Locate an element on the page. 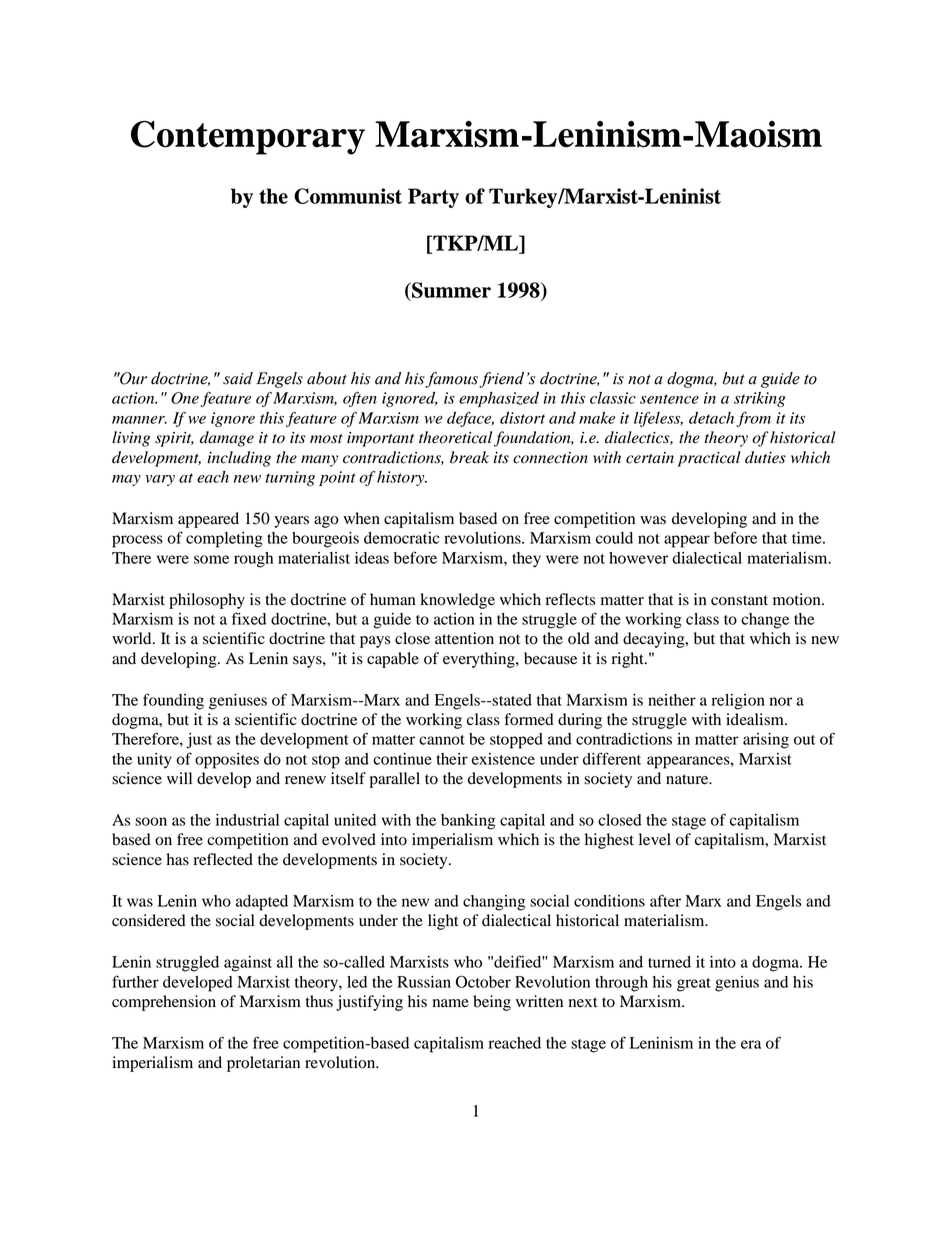 The height and width of the document is (1233, 952). Party is located at coordinates (433, 198).
